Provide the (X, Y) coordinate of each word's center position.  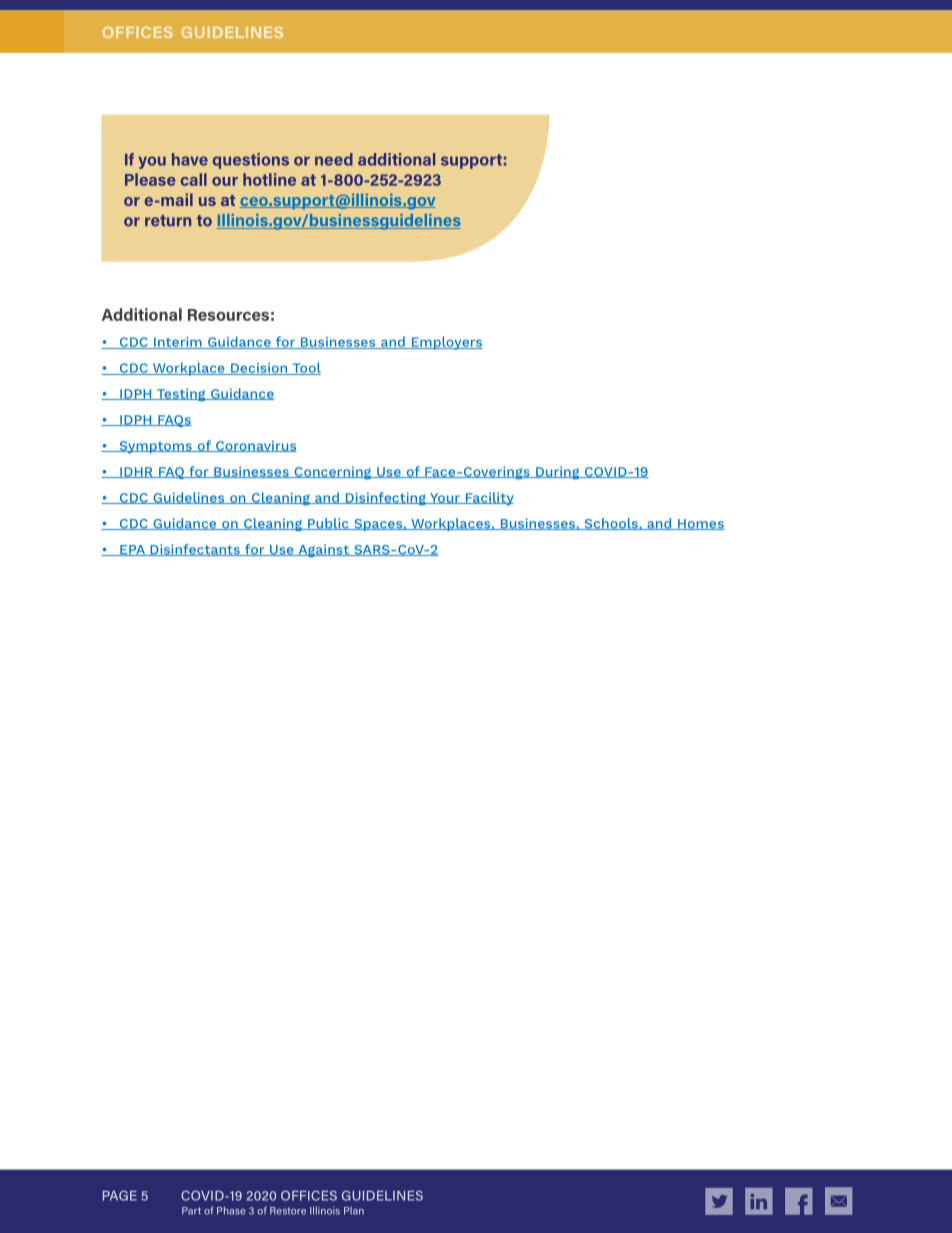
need (334, 159)
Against (323, 550)
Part (191, 1211)
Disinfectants (195, 550)
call (194, 179)
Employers (446, 343)
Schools (611, 524)
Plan (354, 1211)
